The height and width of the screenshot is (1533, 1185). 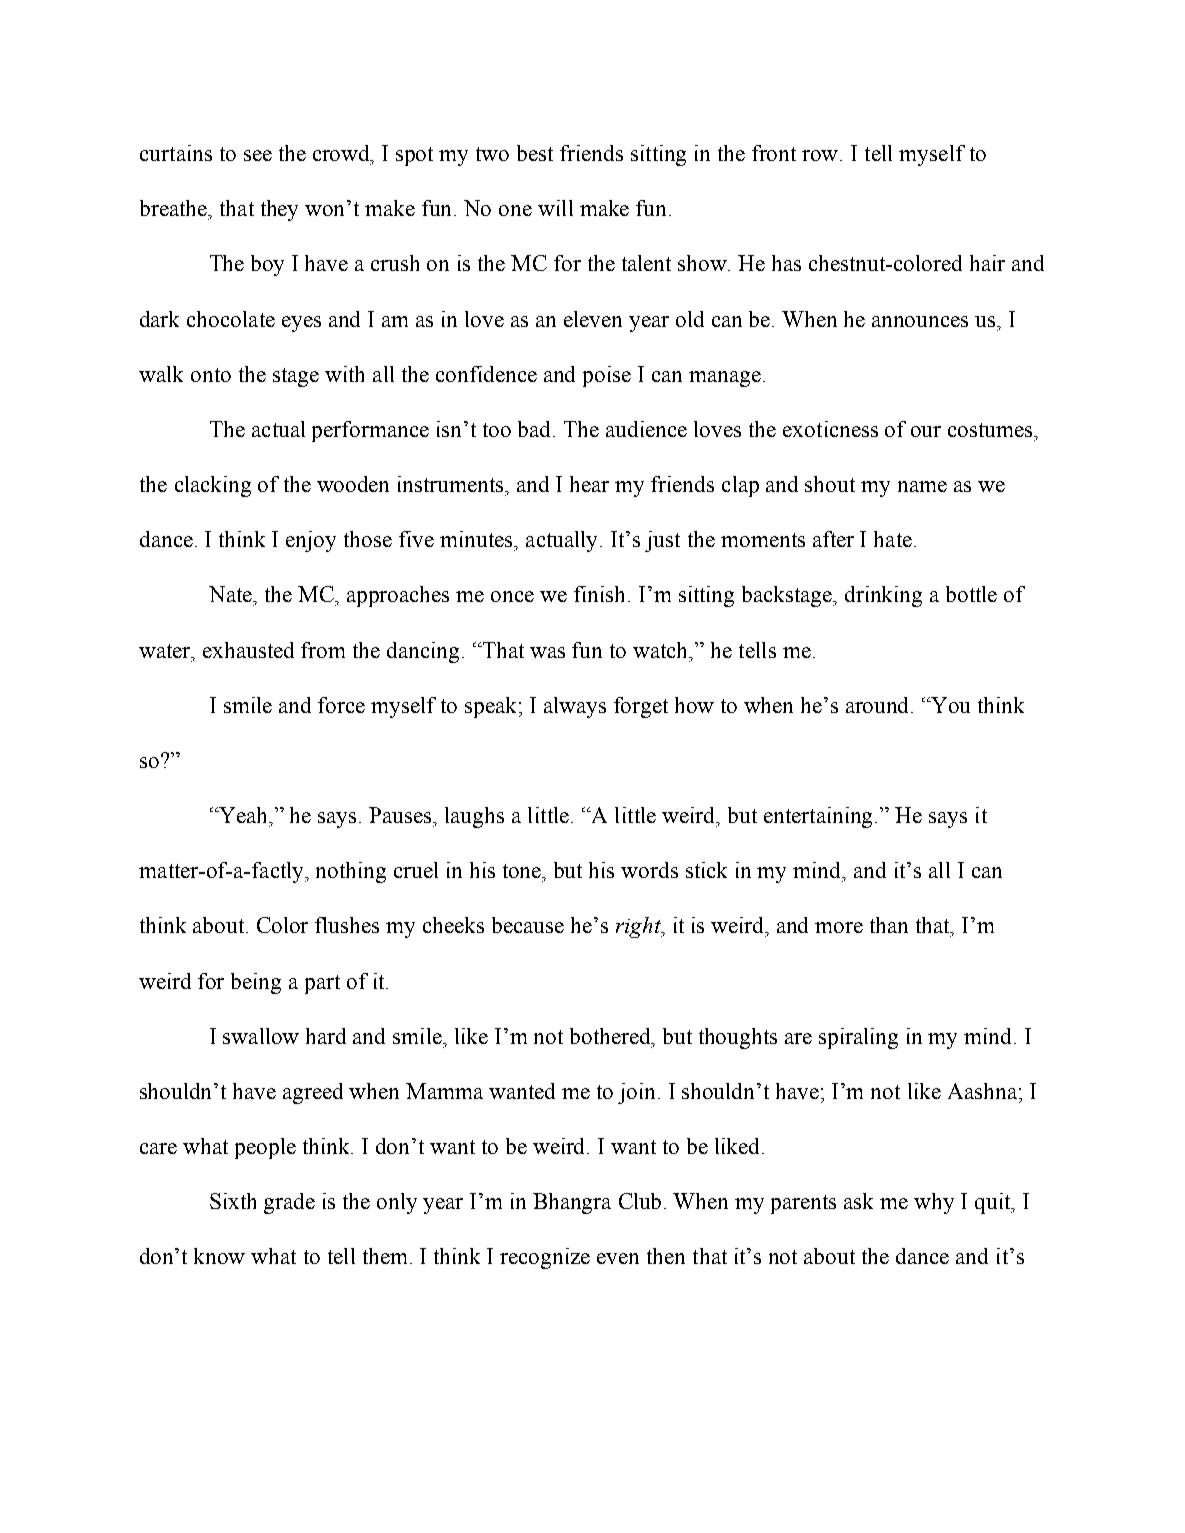 I want to click on nothing, so click(x=351, y=872).
